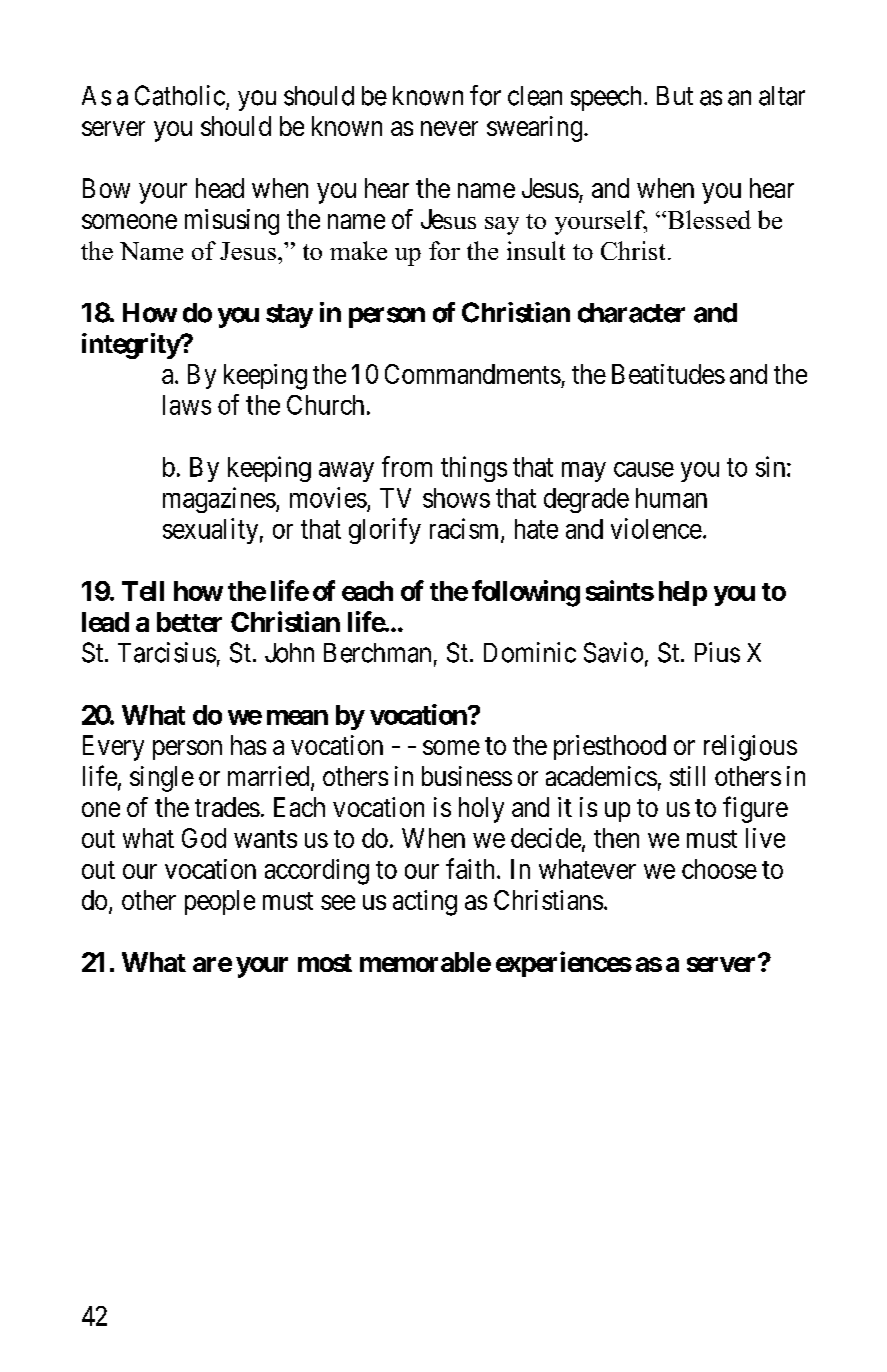 The height and width of the page is (1372, 887). I want to click on Commandments, so click(473, 374).
